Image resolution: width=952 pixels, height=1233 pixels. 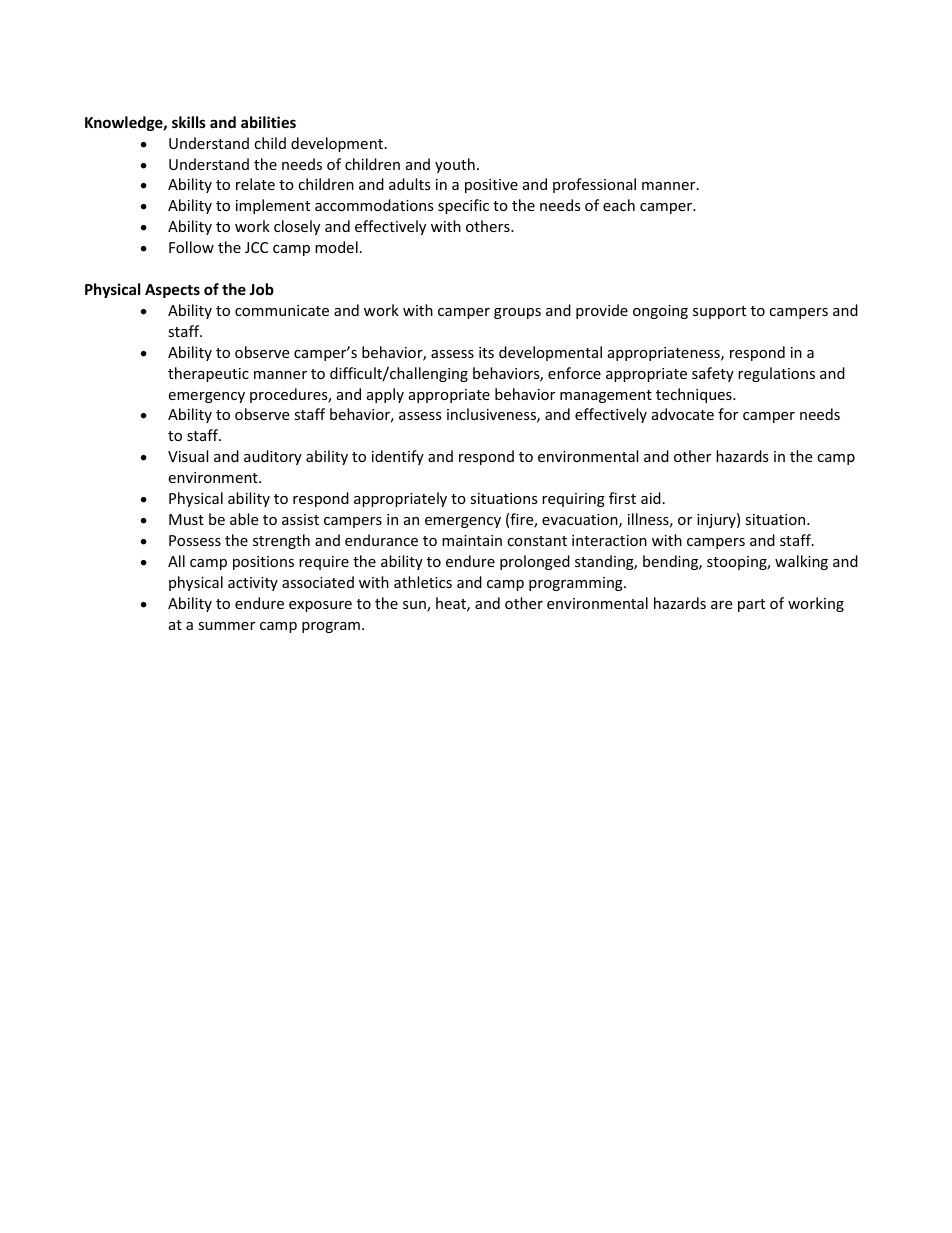 I want to click on summer, so click(x=226, y=626).
